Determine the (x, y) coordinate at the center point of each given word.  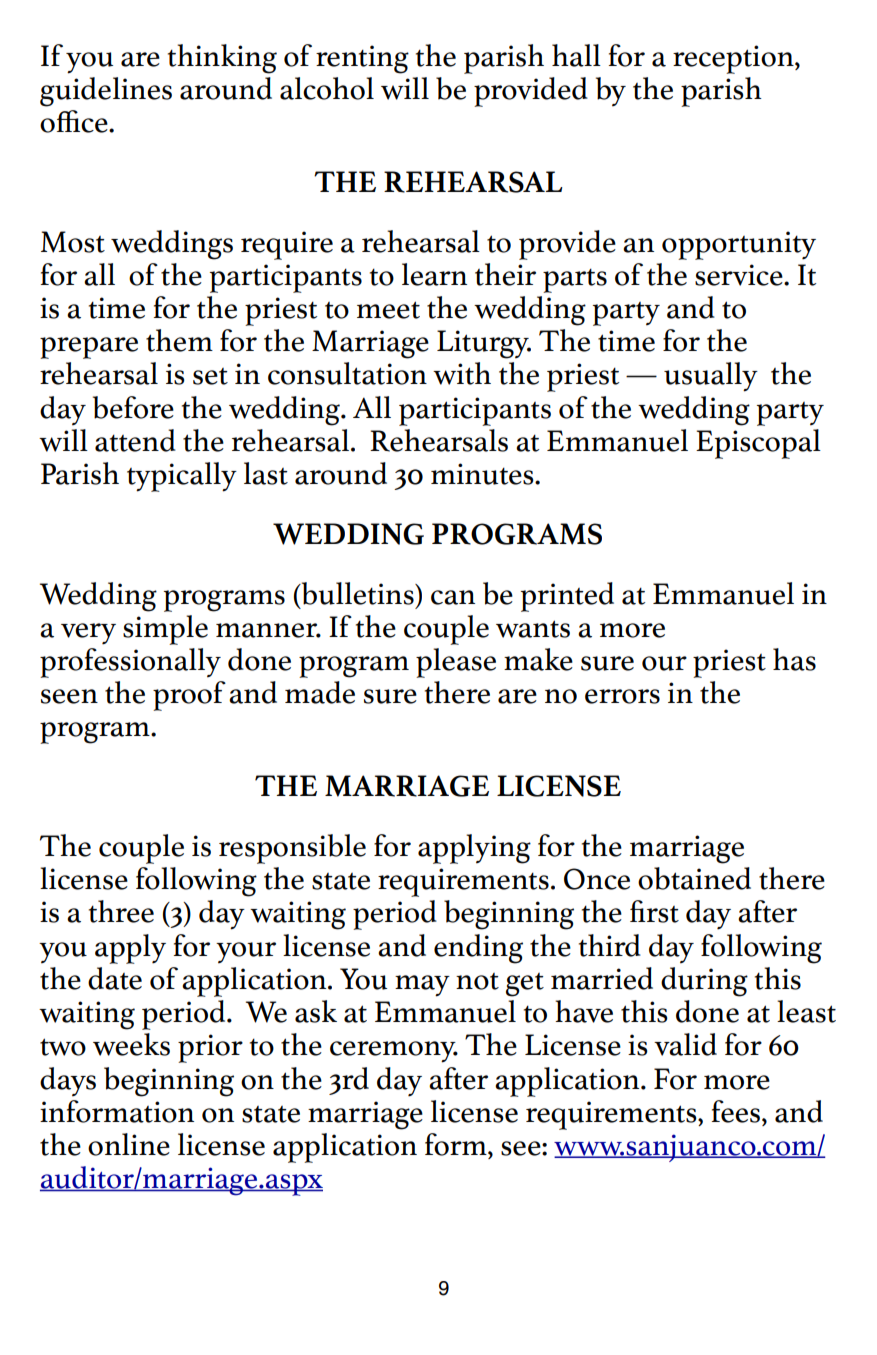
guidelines (106, 92)
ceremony (394, 1052)
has (794, 659)
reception (734, 59)
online (129, 1144)
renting (362, 59)
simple (165, 630)
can (453, 597)
